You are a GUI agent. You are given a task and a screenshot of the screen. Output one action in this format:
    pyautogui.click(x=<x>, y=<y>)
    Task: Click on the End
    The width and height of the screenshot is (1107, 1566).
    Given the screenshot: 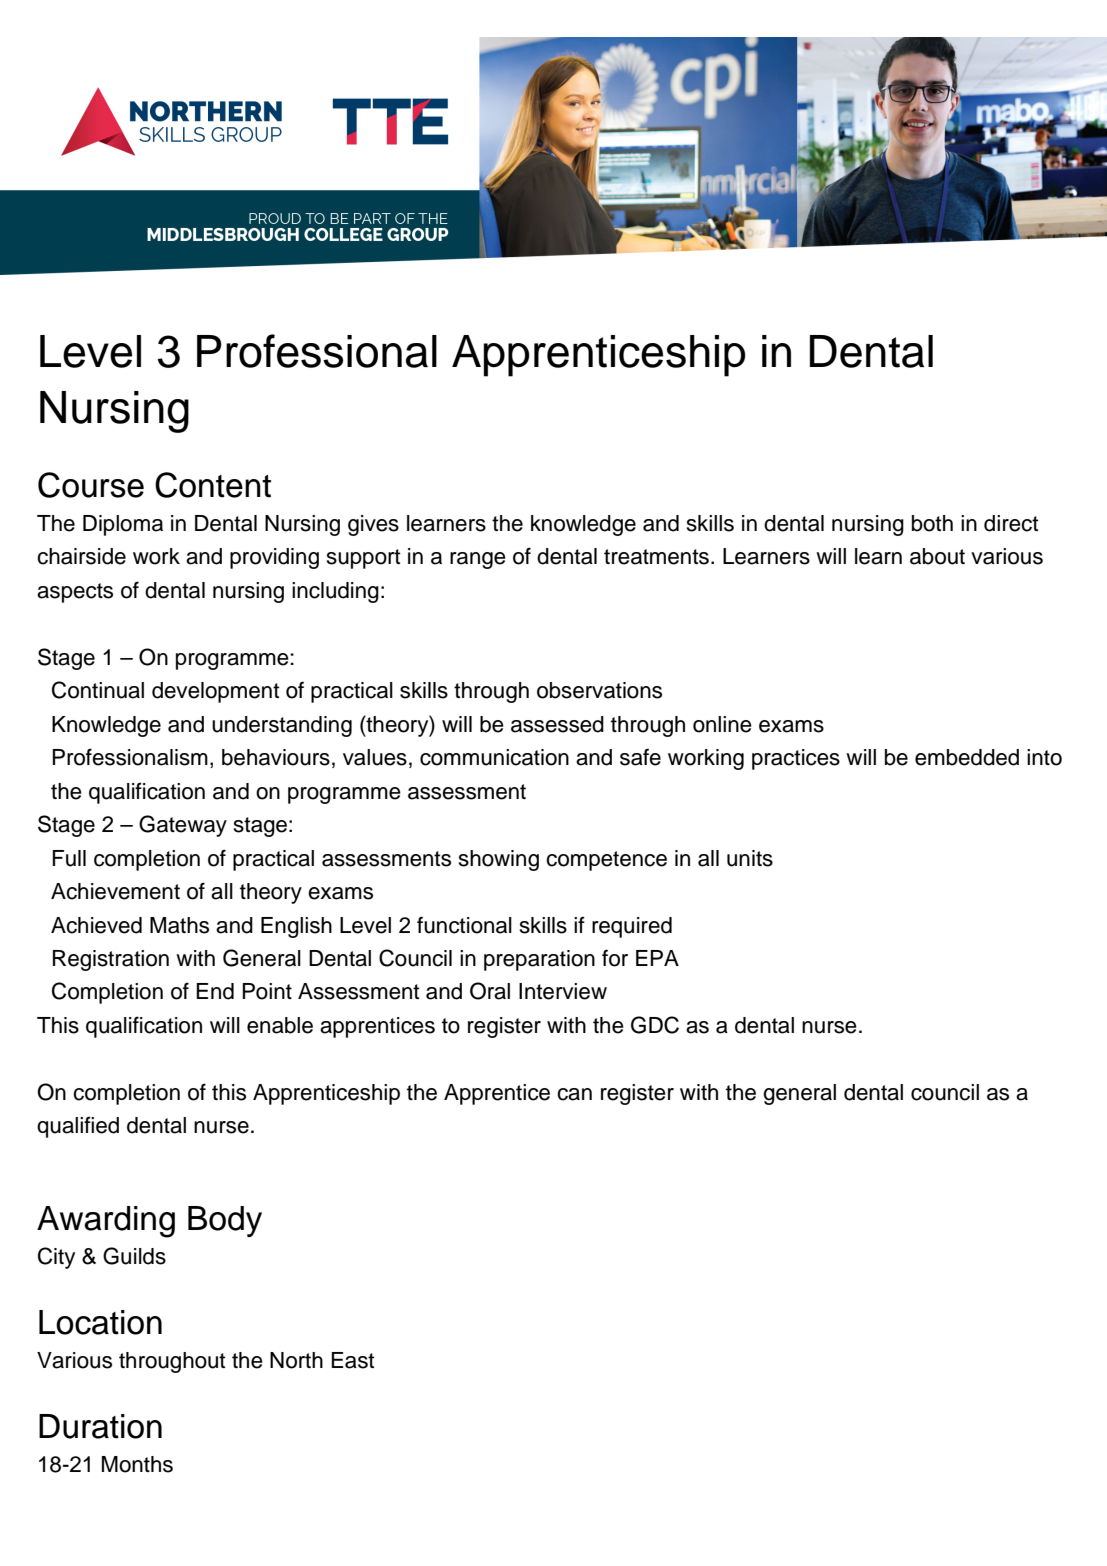 What is the action you would take?
    pyautogui.click(x=215, y=991)
